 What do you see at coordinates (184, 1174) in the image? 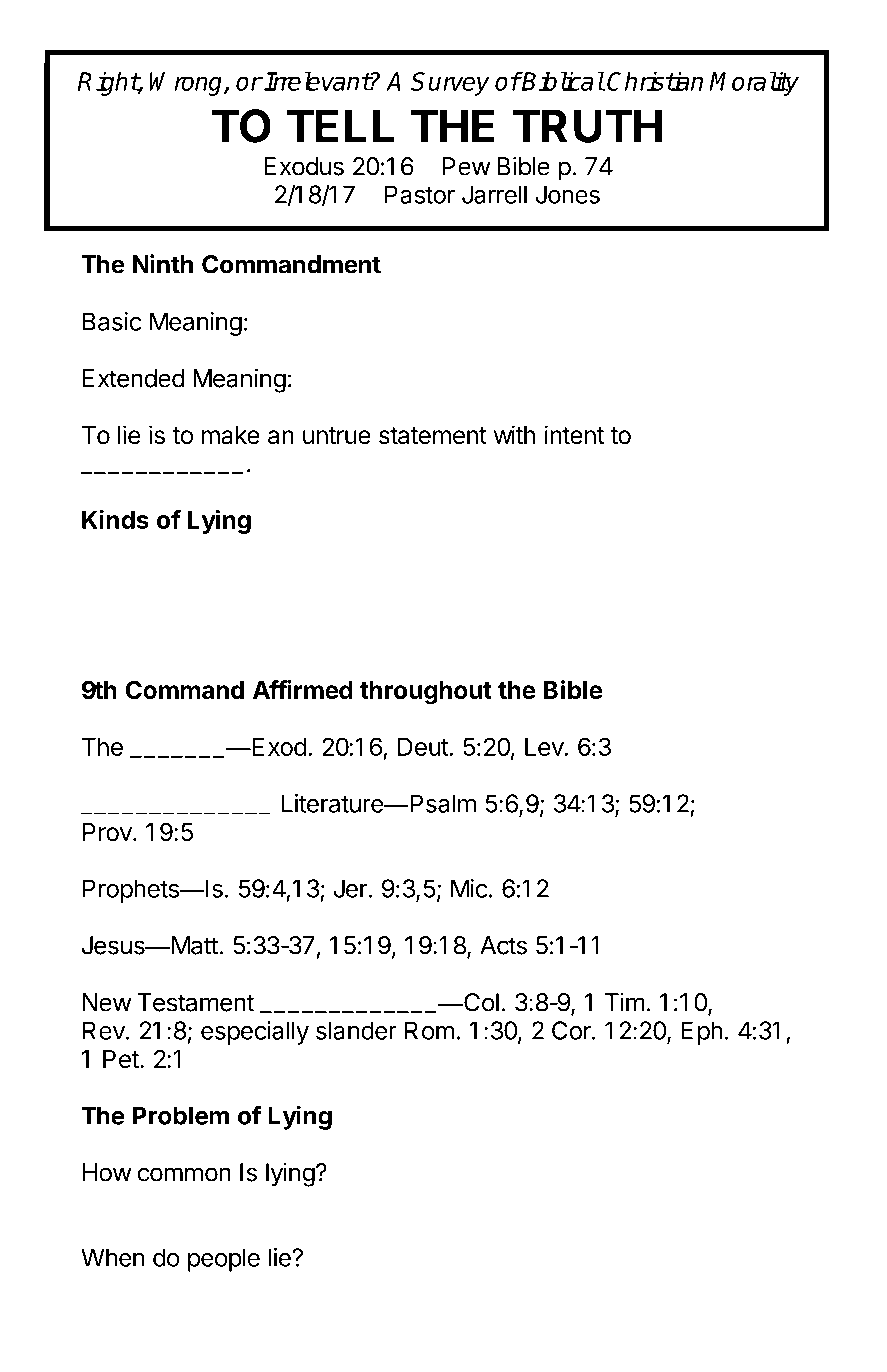
I see `common` at bounding box center [184, 1174].
